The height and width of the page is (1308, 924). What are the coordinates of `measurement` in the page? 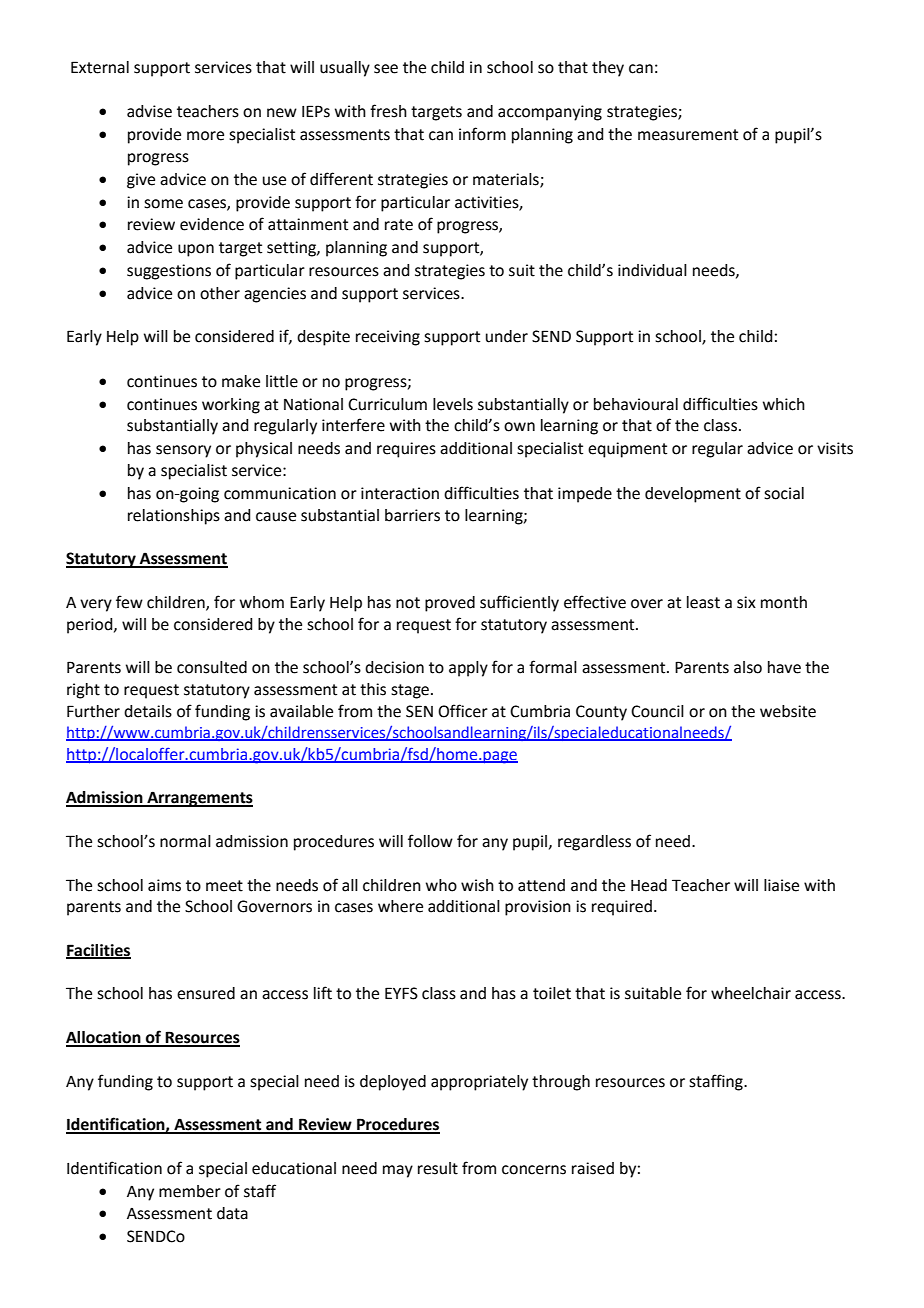 It's located at (688, 135).
